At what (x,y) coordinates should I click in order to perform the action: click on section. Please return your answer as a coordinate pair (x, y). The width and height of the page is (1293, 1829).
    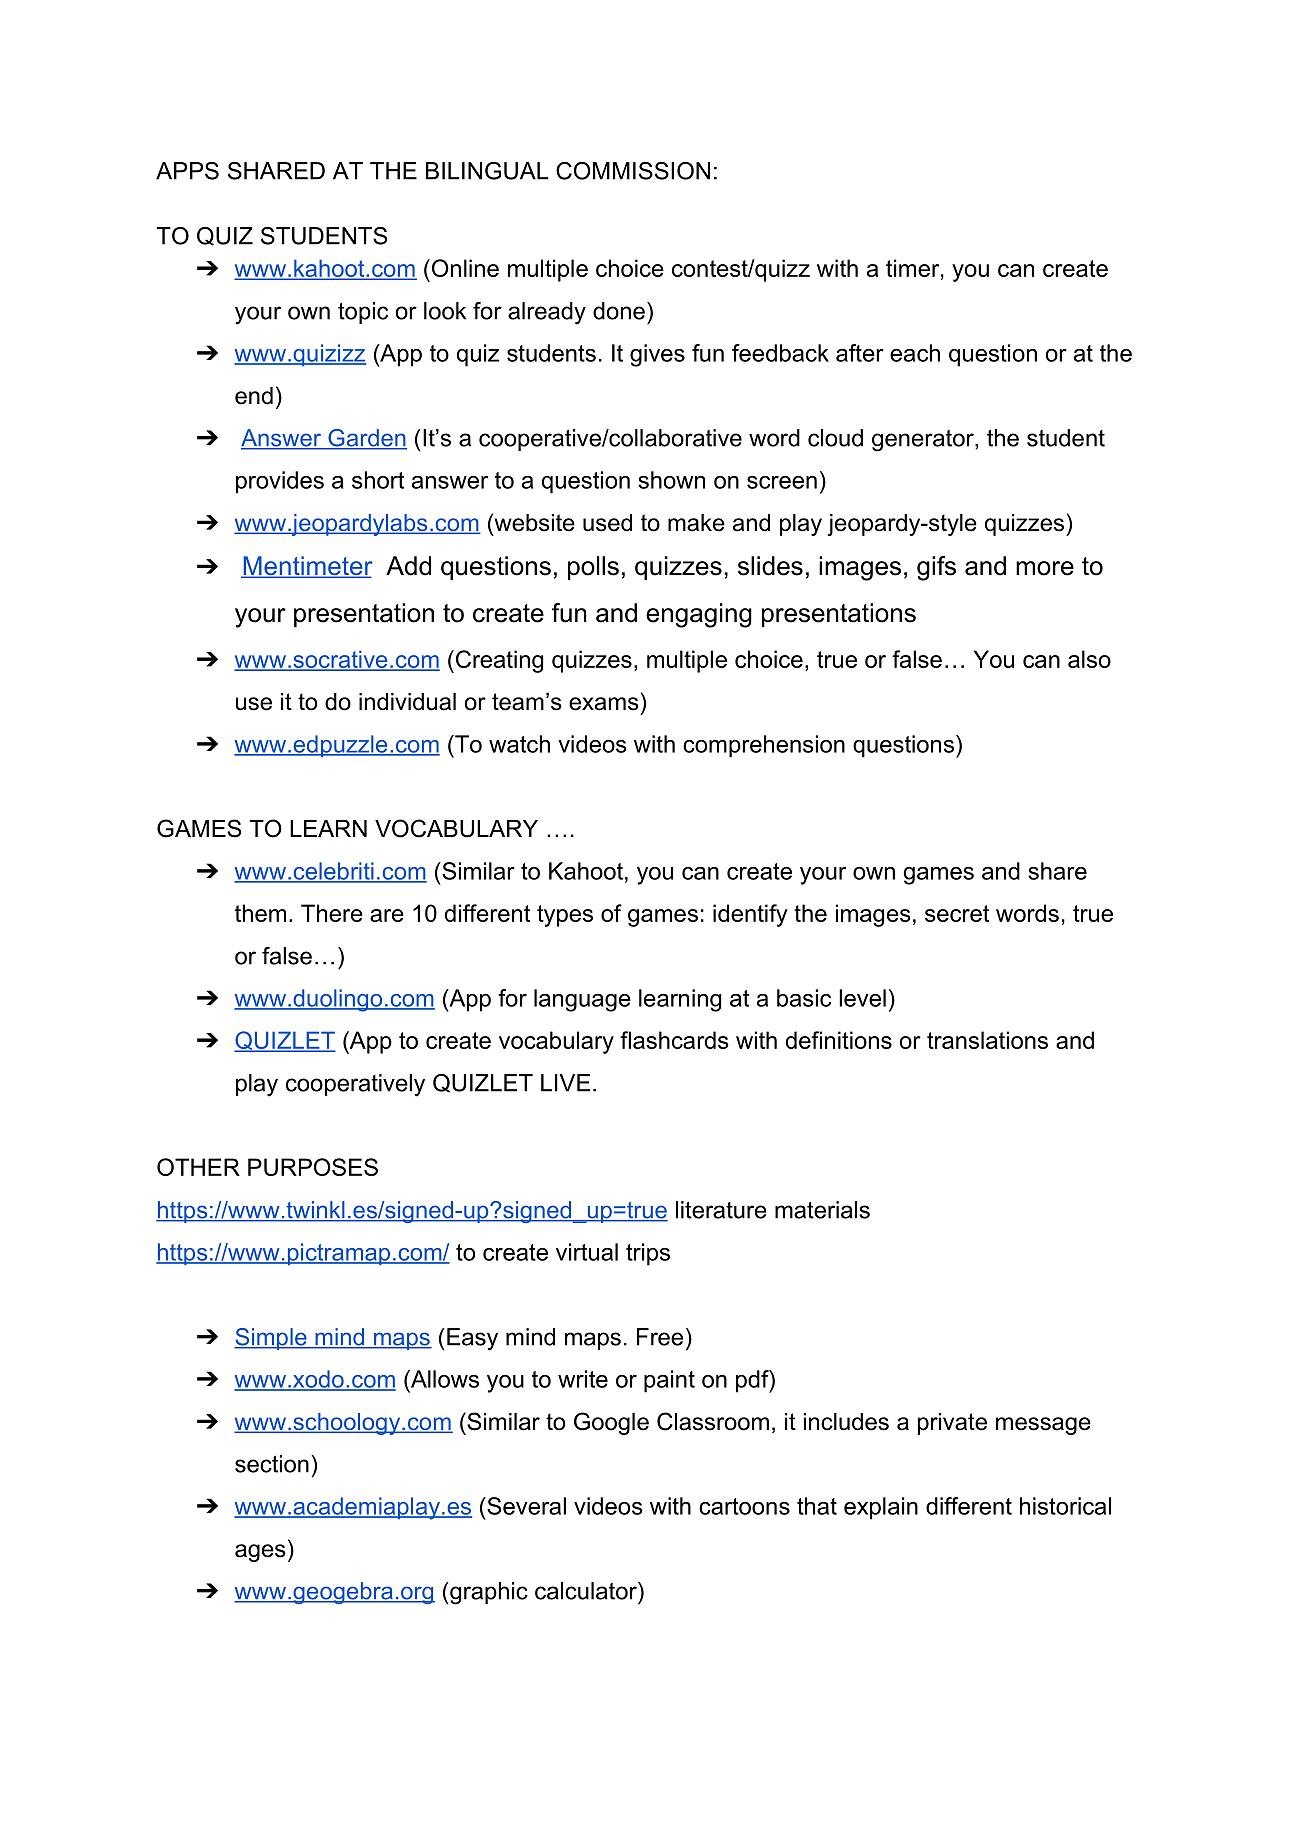
    Looking at the image, I should click on (272, 1464).
